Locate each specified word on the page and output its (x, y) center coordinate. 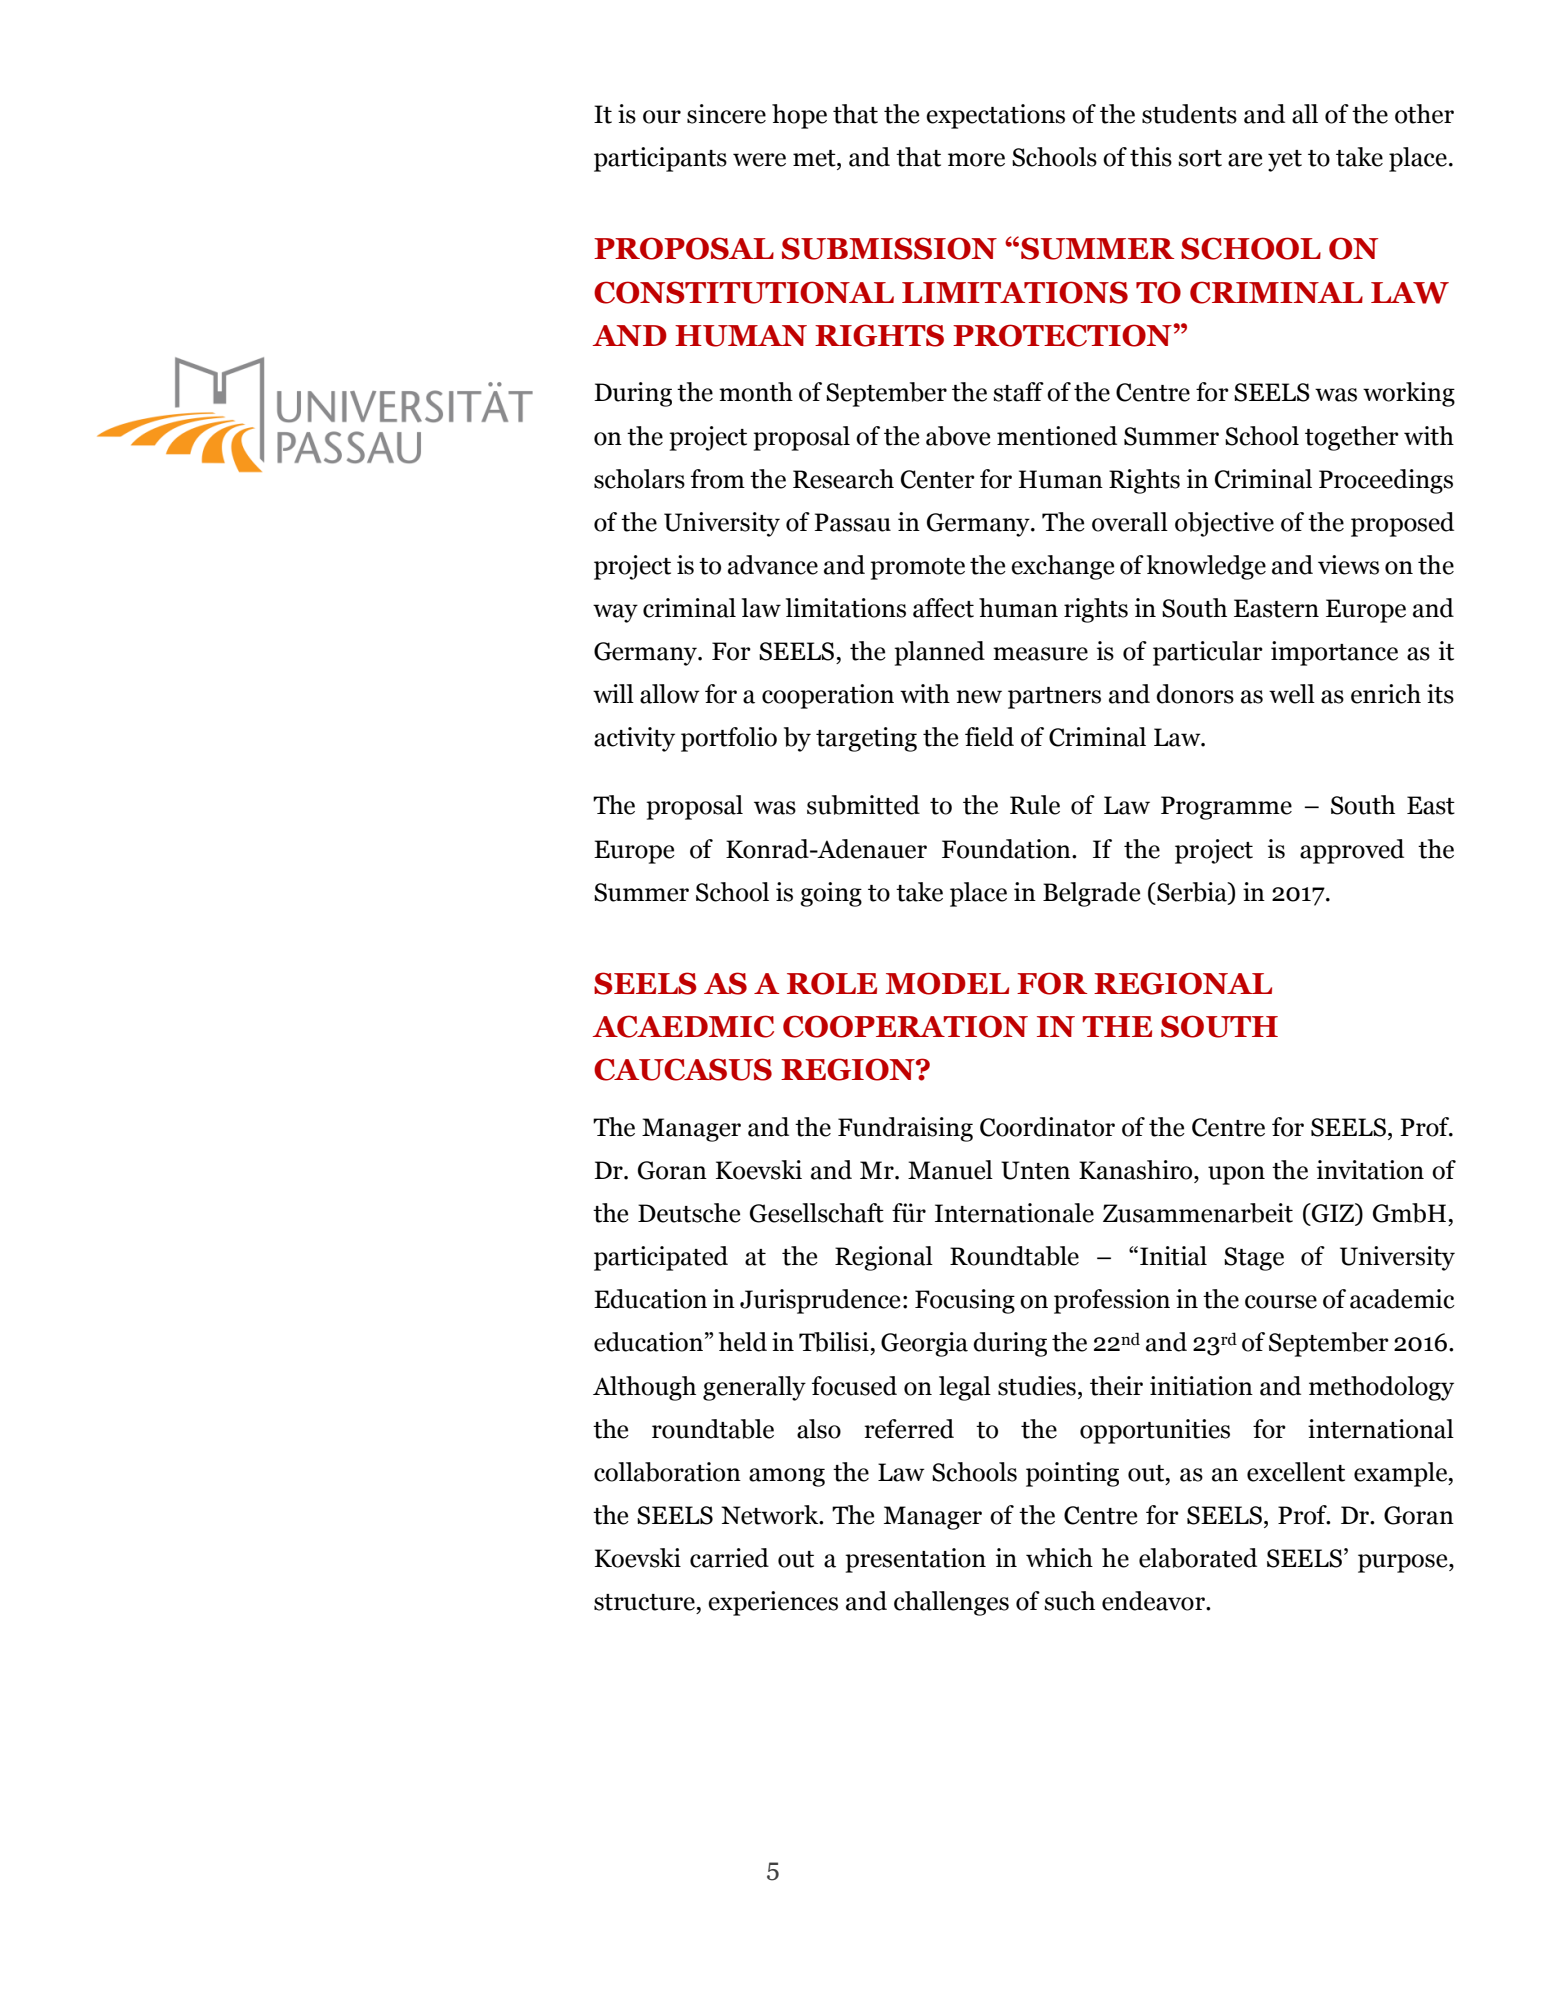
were (759, 160)
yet (1285, 161)
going (831, 894)
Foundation (1007, 849)
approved (1352, 851)
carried (729, 1558)
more (976, 160)
